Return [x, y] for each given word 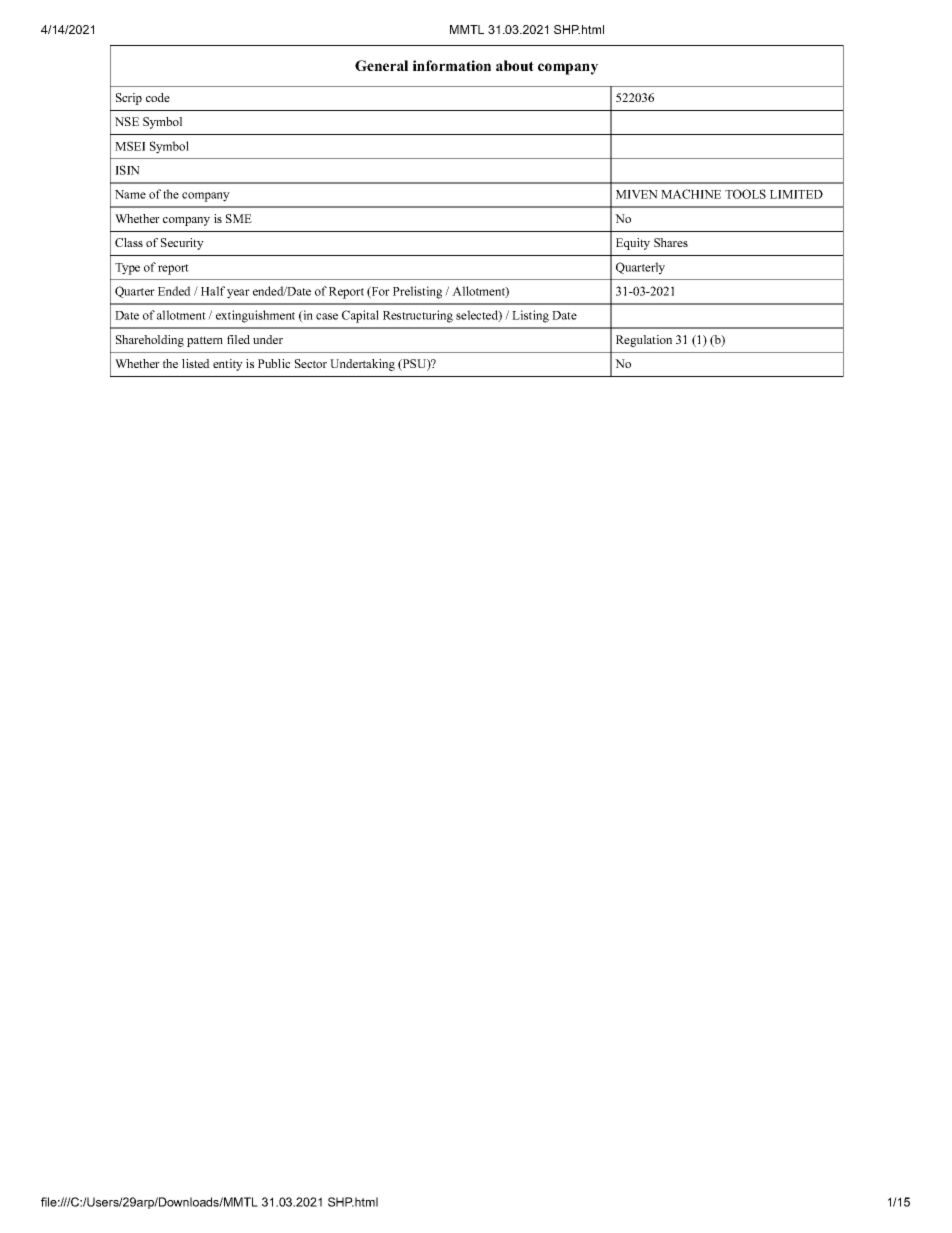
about [515, 65]
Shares [671, 242]
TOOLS [745, 194]
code [158, 97]
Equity [633, 244]
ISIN [127, 170]
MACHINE [691, 194]
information [452, 65]
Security [182, 244]
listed [196, 363]
